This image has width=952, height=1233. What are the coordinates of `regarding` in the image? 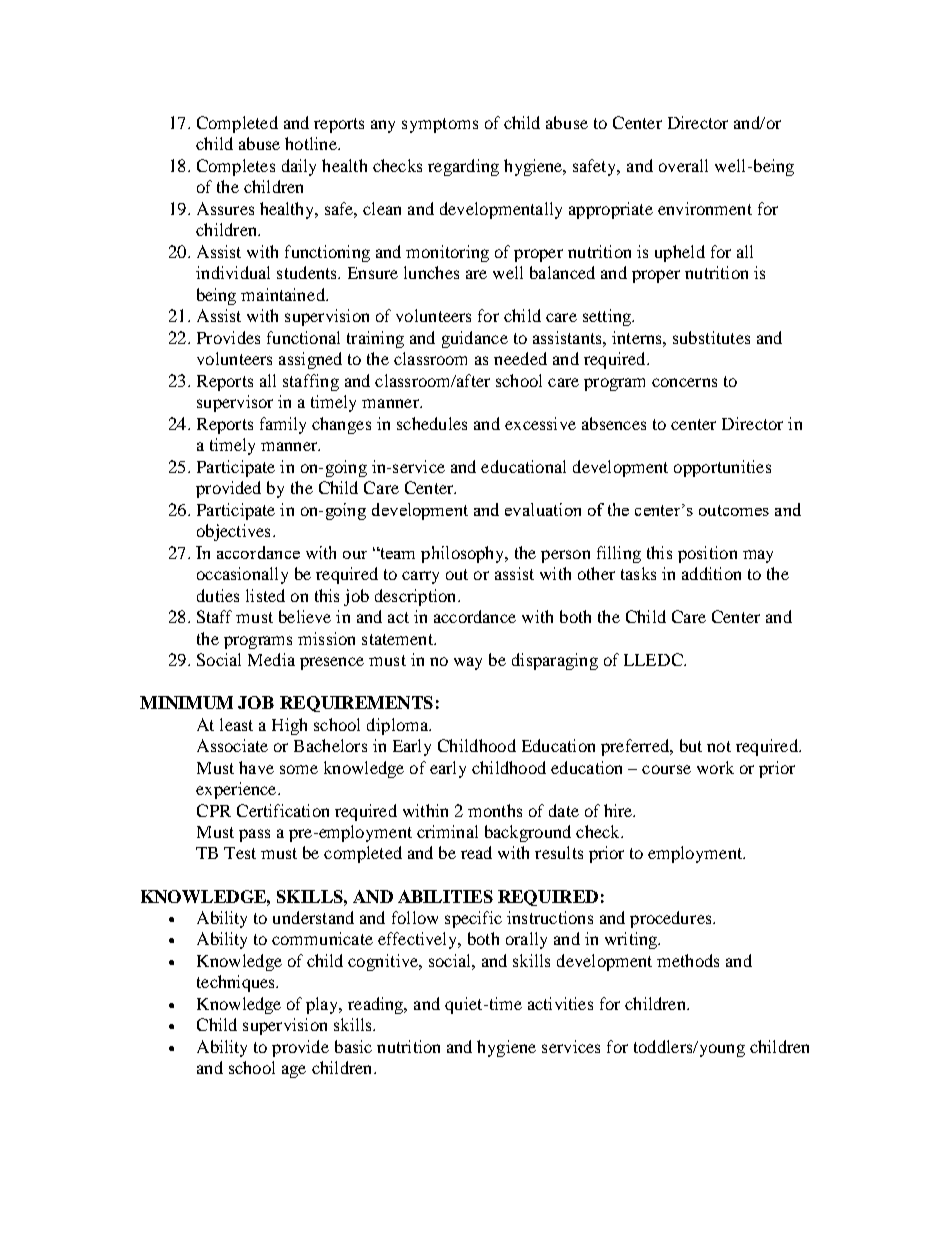 It's located at (463, 167).
